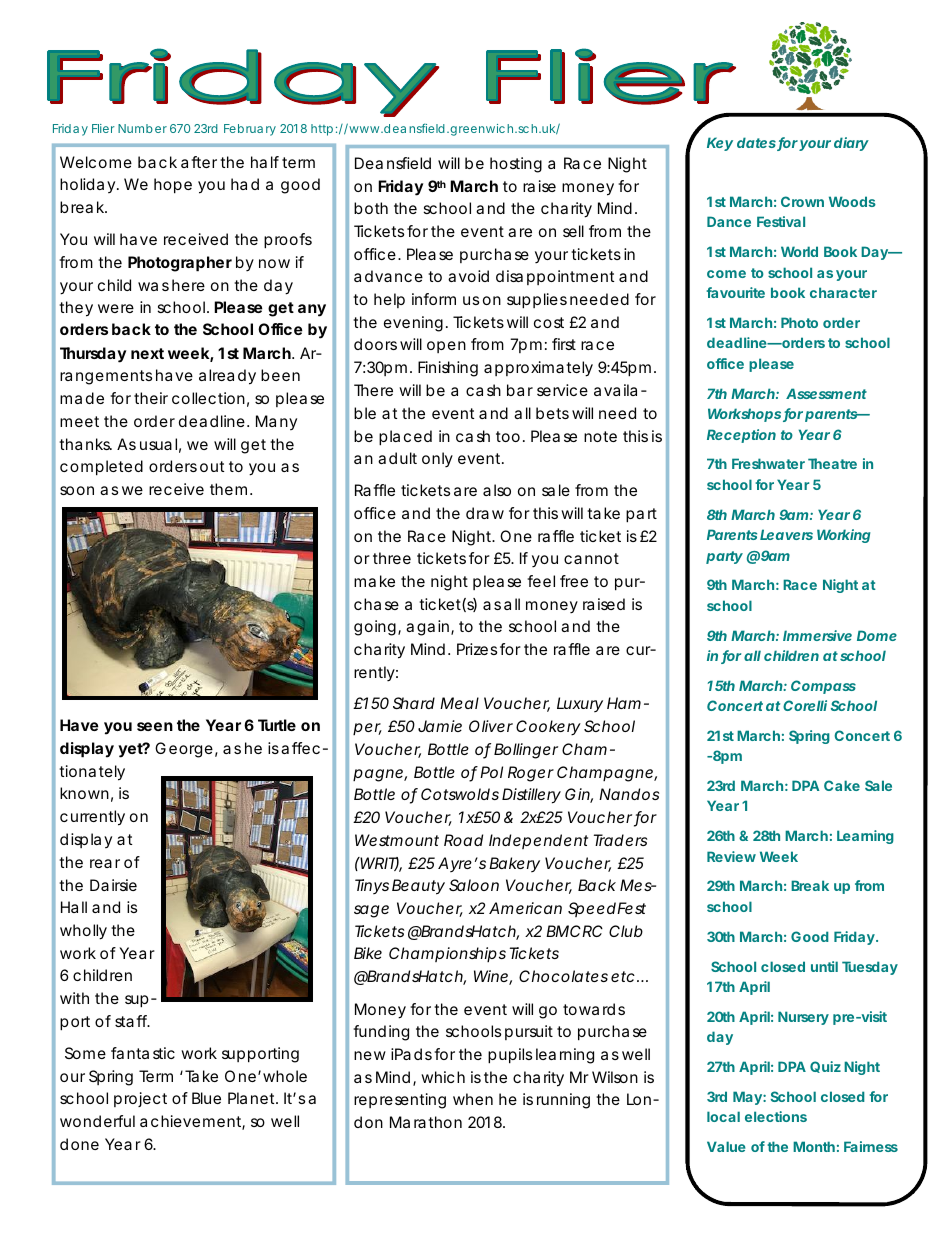  What do you see at coordinates (105, 863) in the screenshot?
I see `rear` at bounding box center [105, 863].
